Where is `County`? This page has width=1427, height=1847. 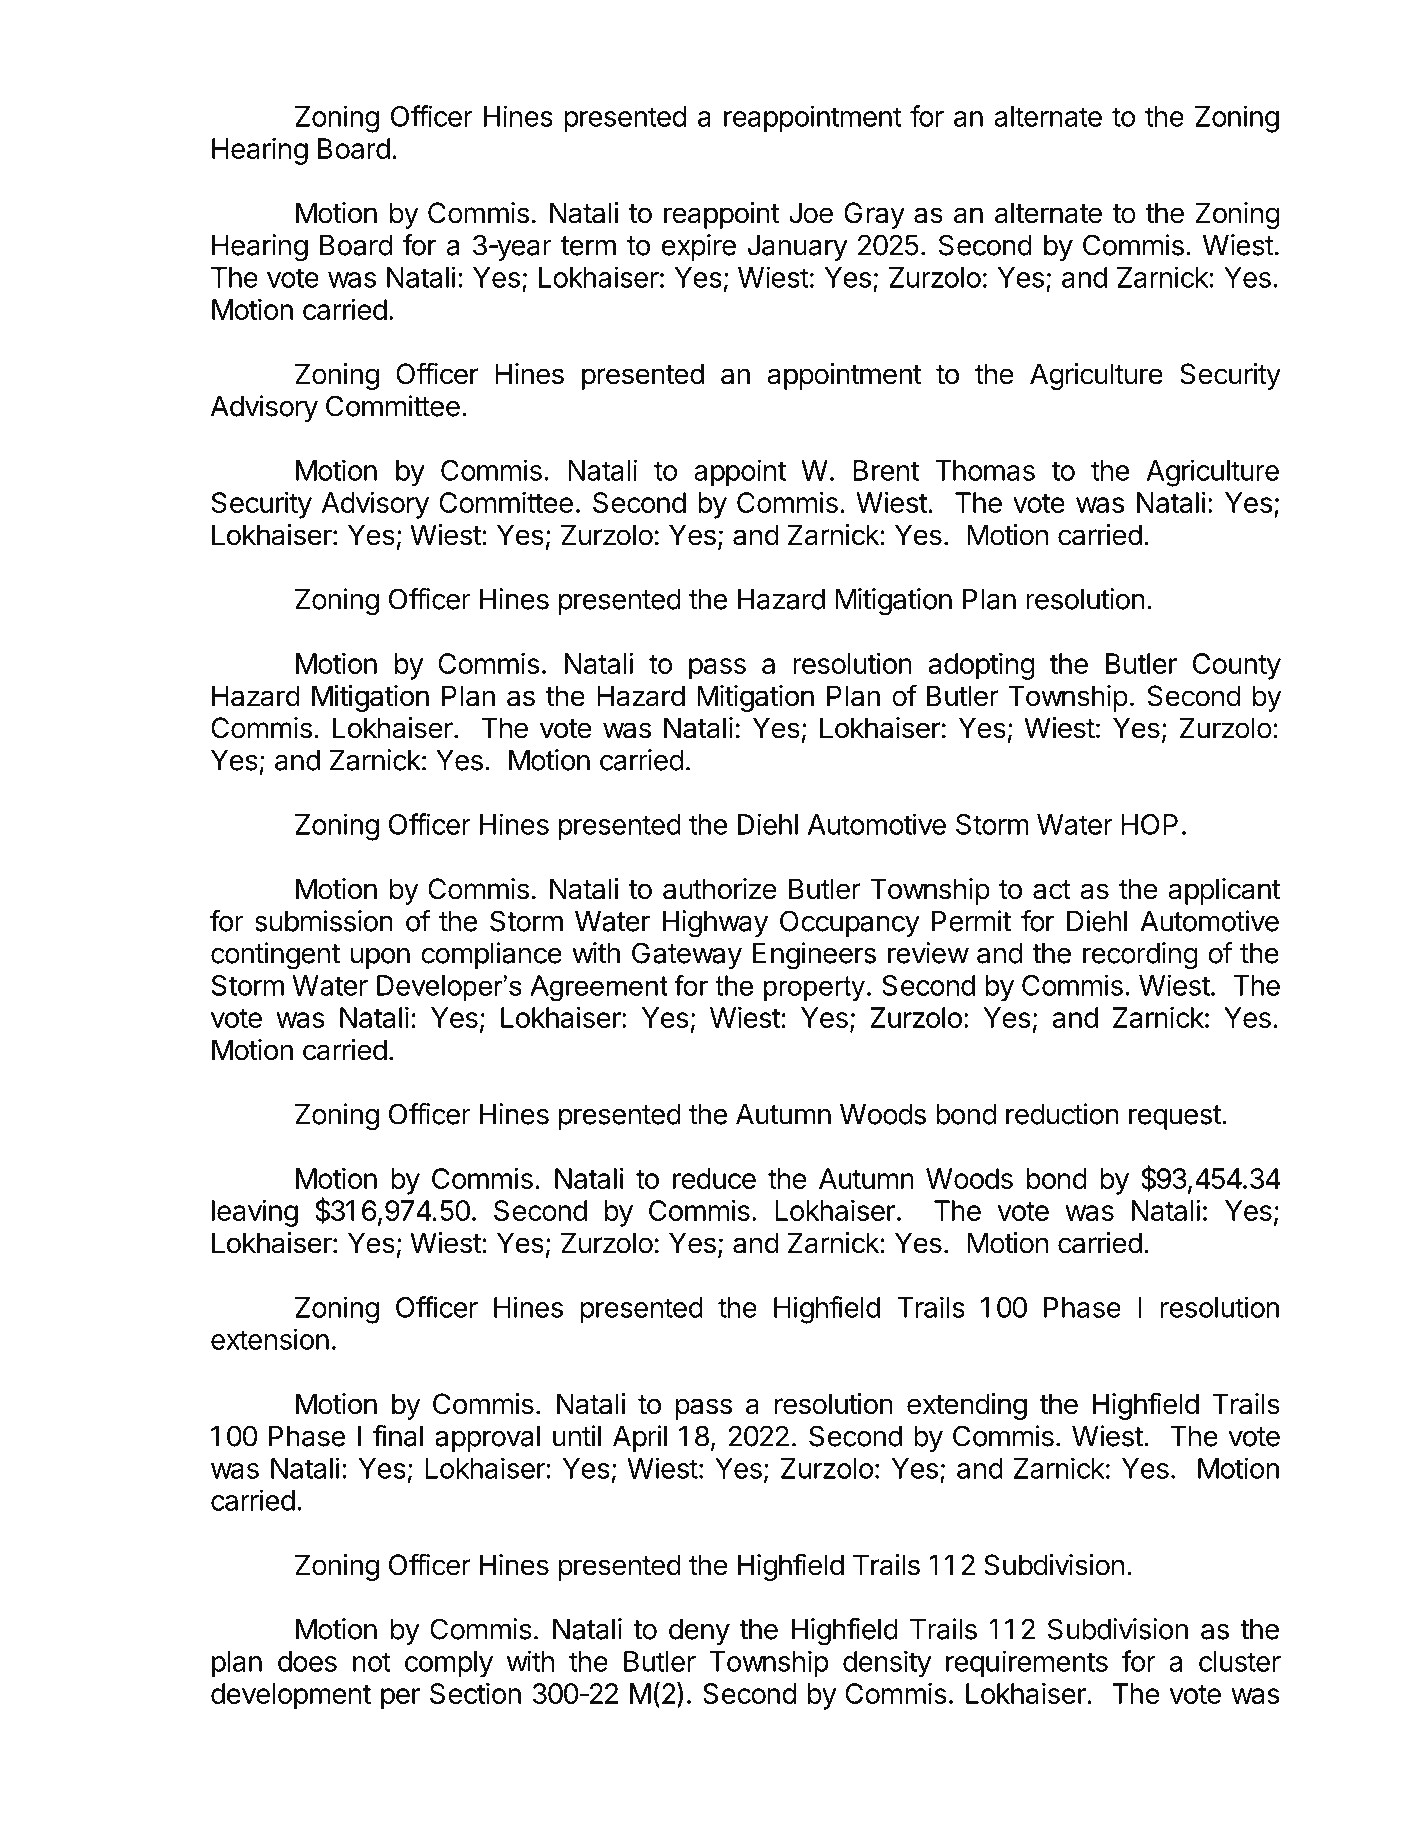
County is located at coordinates (1237, 666).
